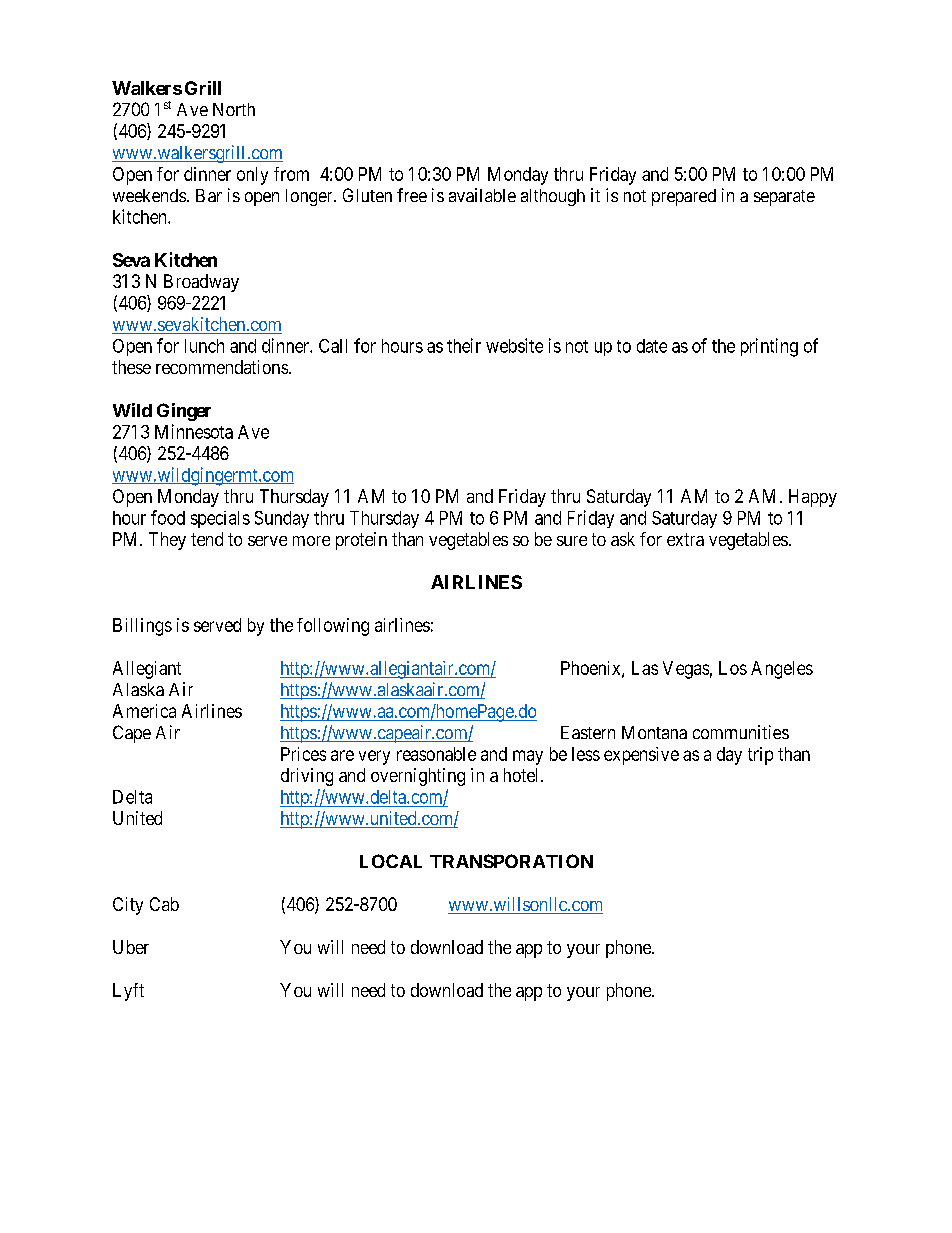  I want to click on North, so click(234, 109).
